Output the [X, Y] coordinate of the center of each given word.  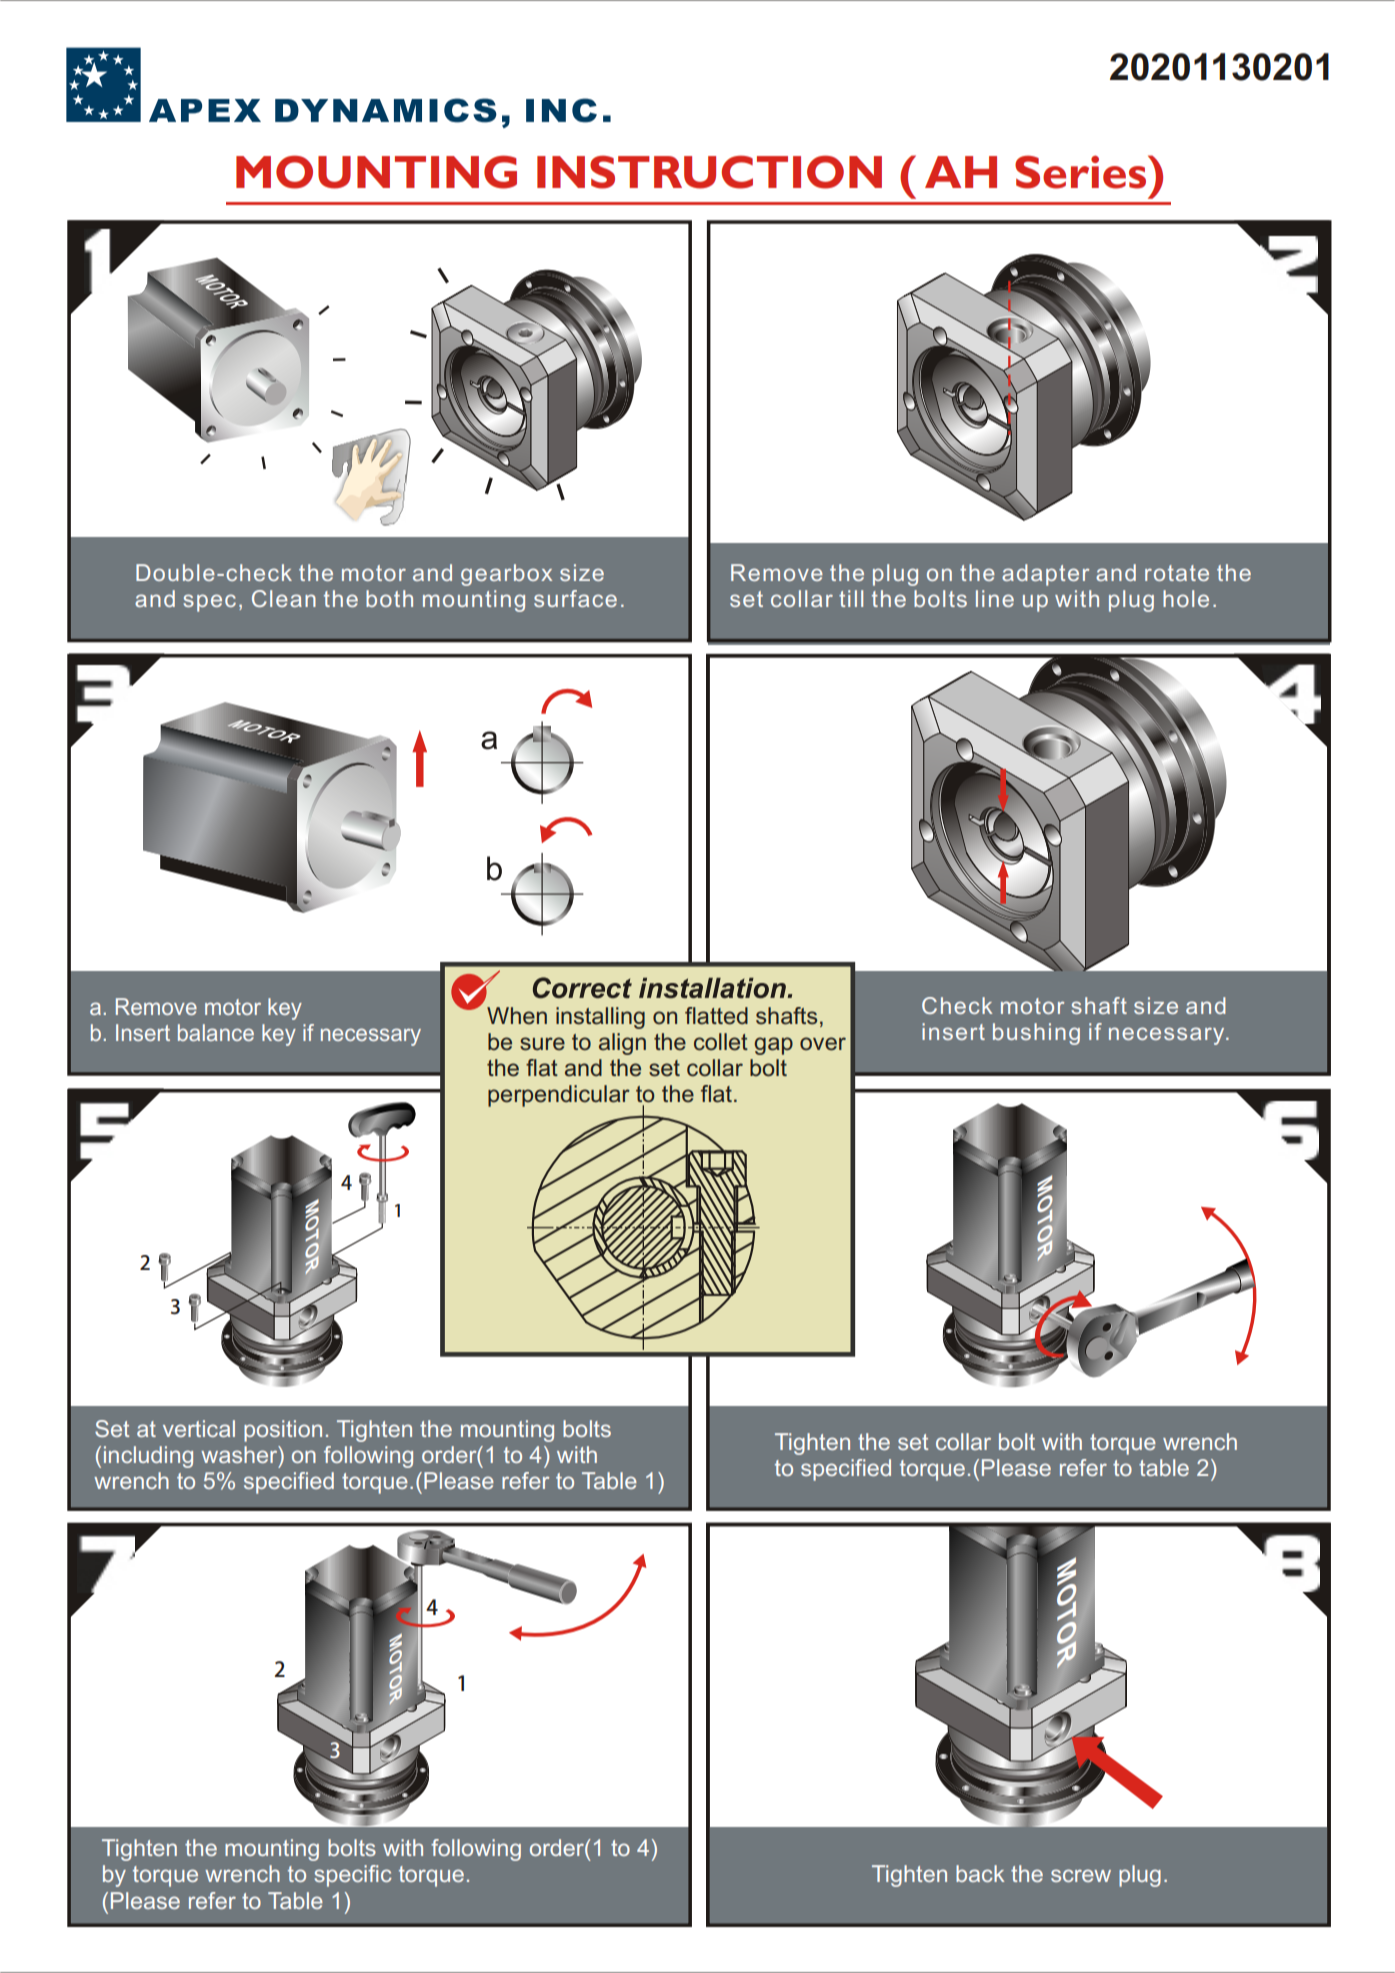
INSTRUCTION [709, 172]
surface [575, 598]
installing [600, 1018]
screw [1081, 1875]
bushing [1036, 1034]
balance [216, 1032]
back [980, 1873]
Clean [284, 598]
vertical [199, 1428]
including [148, 1457]
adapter [1045, 575]
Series [1082, 172]
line [995, 598]
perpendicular [559, 1096]
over [823, 1044]
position [283, 1431]
